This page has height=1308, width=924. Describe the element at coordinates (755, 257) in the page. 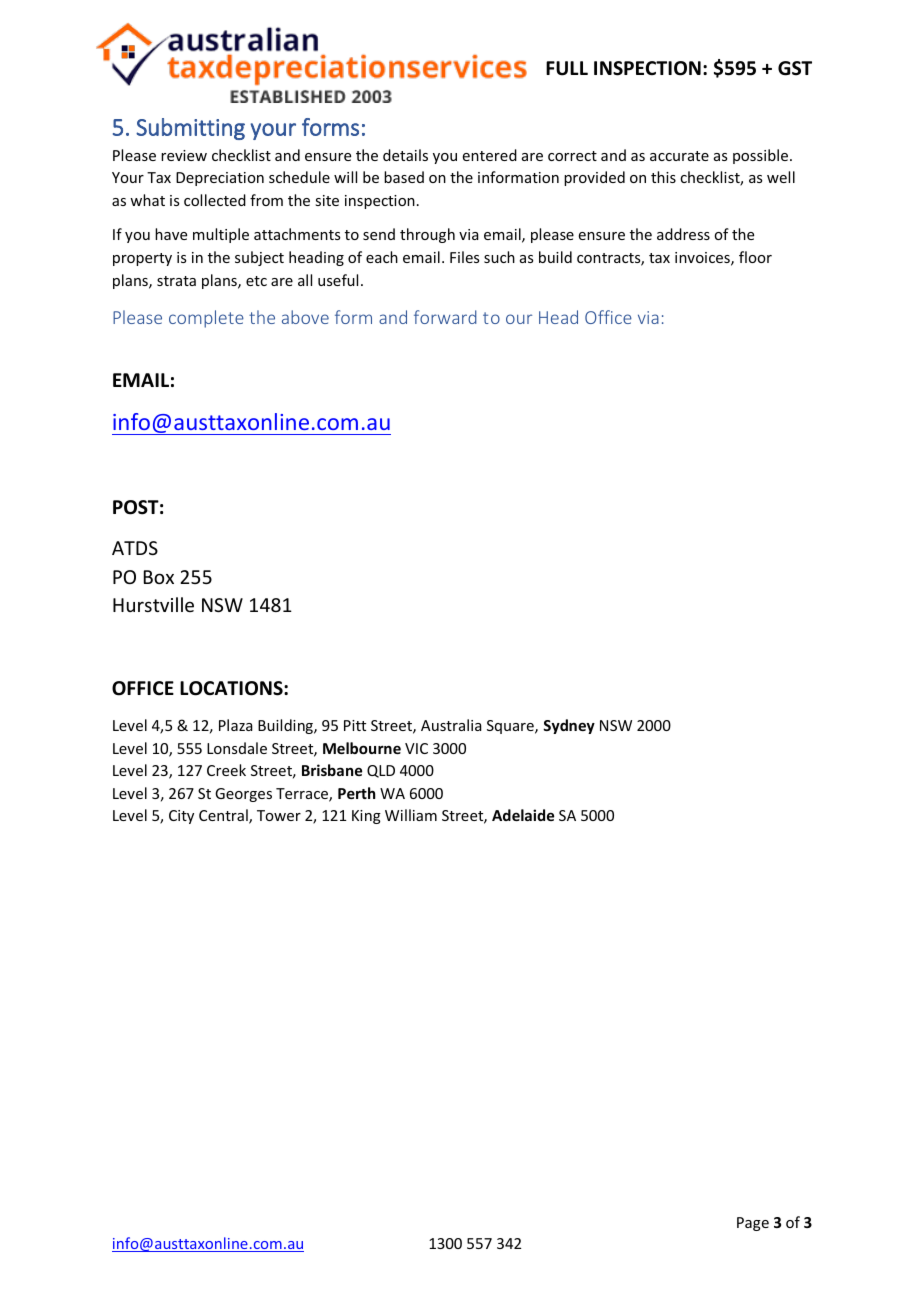

I see `floor` at that location.
